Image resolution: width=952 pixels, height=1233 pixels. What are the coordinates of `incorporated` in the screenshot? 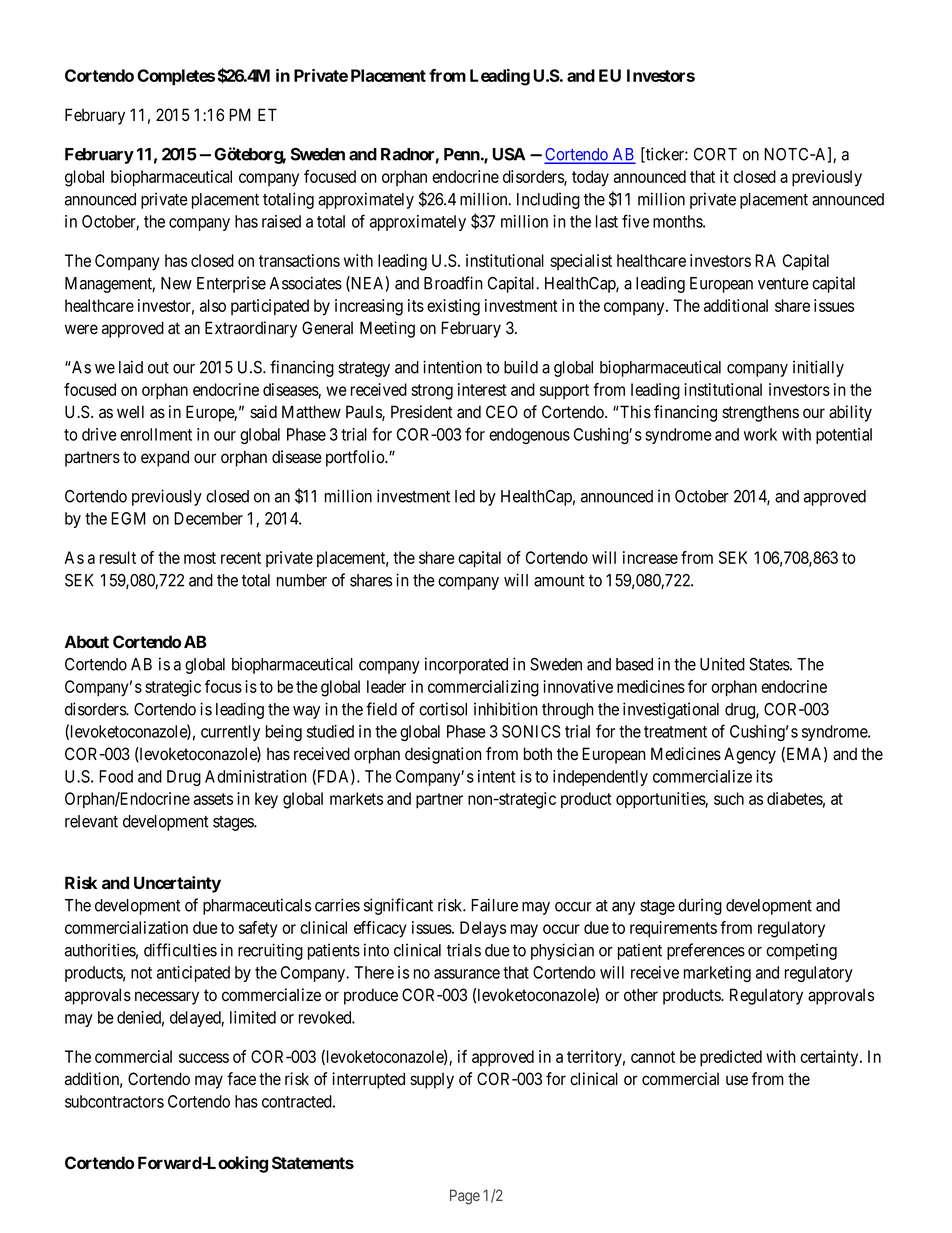 It's located at (466, 665).
